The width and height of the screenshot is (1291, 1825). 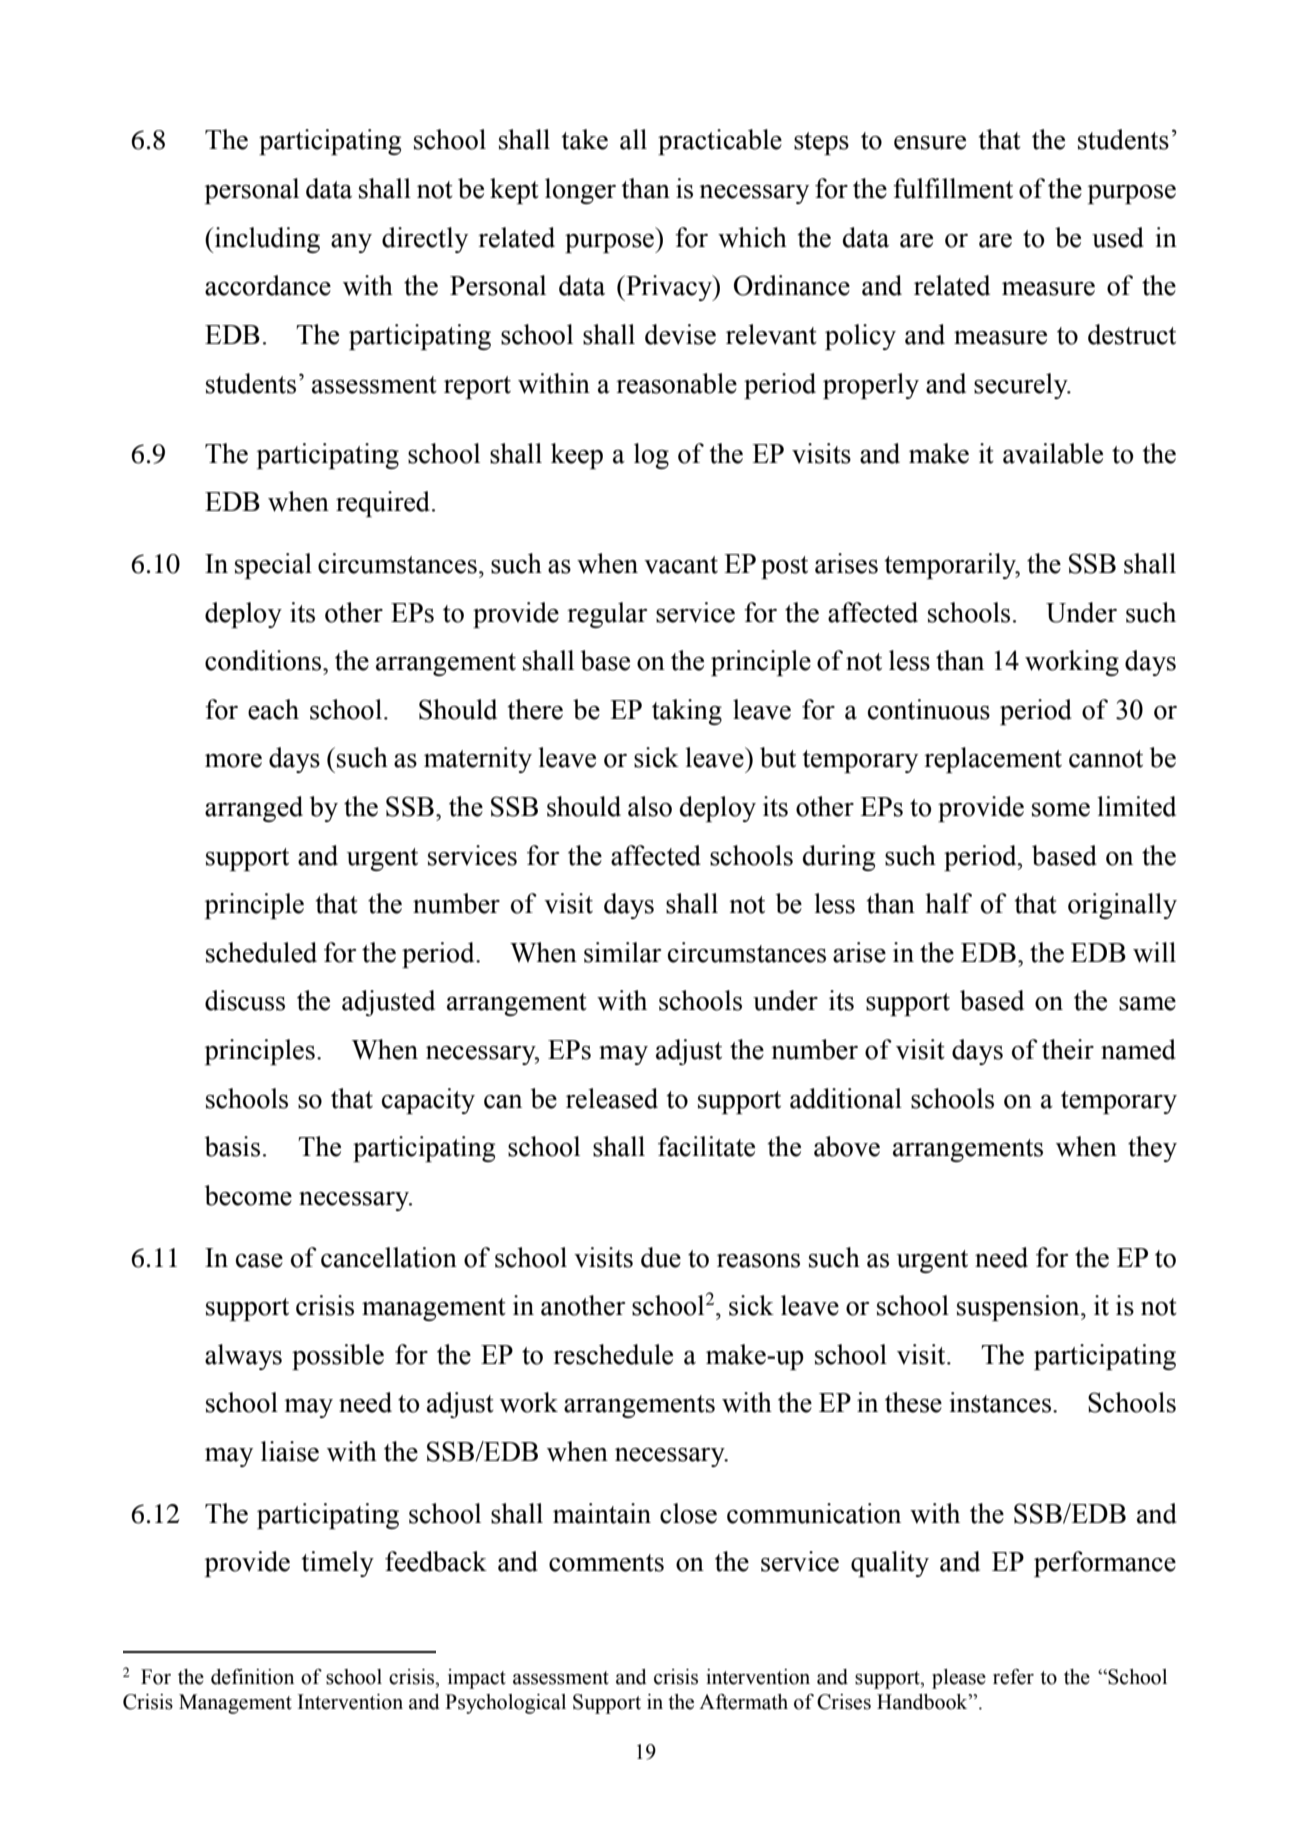 I want to click on any, so click(x=351, y=243).
